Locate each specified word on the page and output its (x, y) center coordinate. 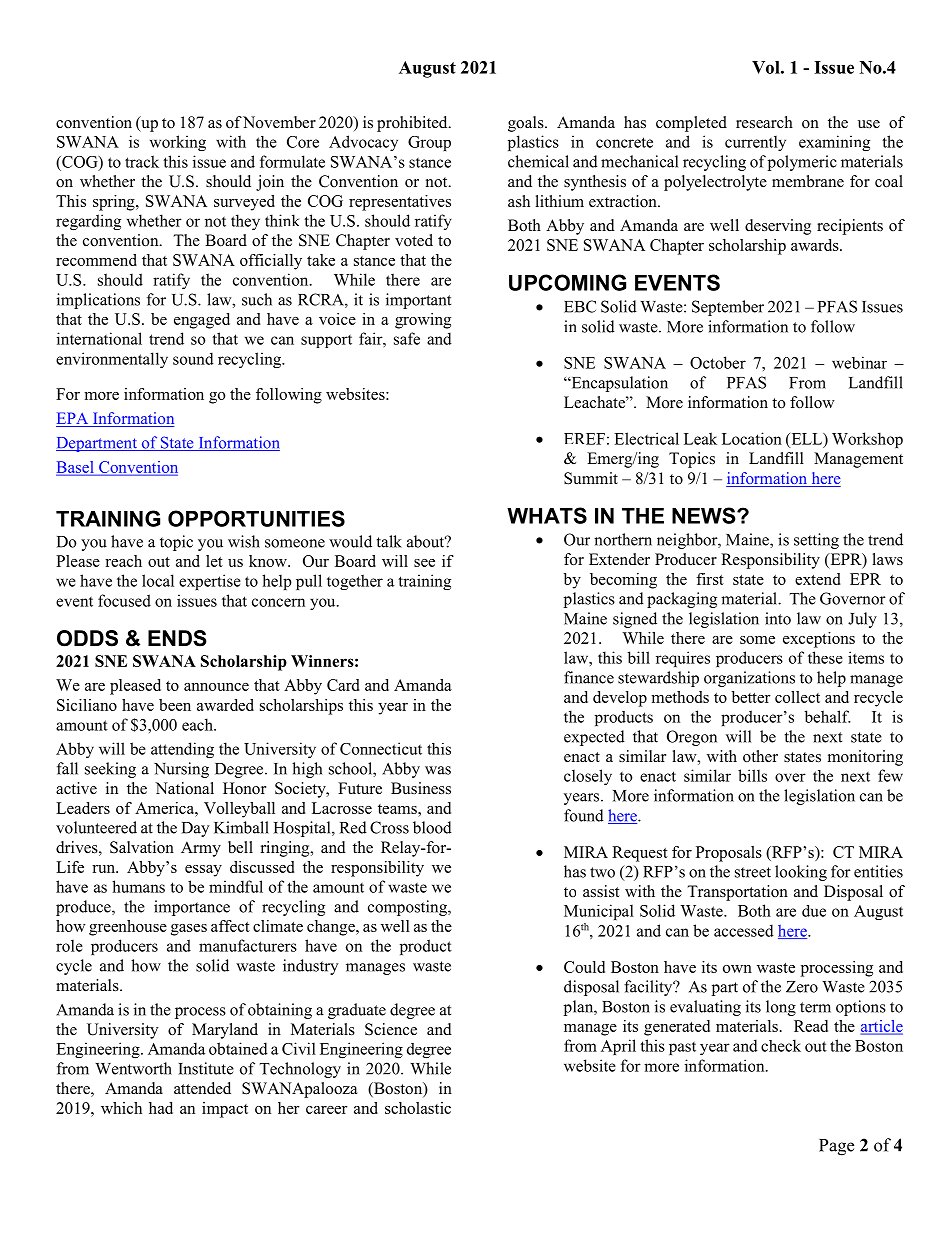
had (161, 1108)
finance (589, 677)
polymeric (802, 163)
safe (407, 338)
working (178, 143)
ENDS (177, 638)
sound (193, 358)
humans (138, 886)
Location (752, 438)
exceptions (819, 640)
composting (408, 908)
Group (429, 143)
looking (801, 873)
